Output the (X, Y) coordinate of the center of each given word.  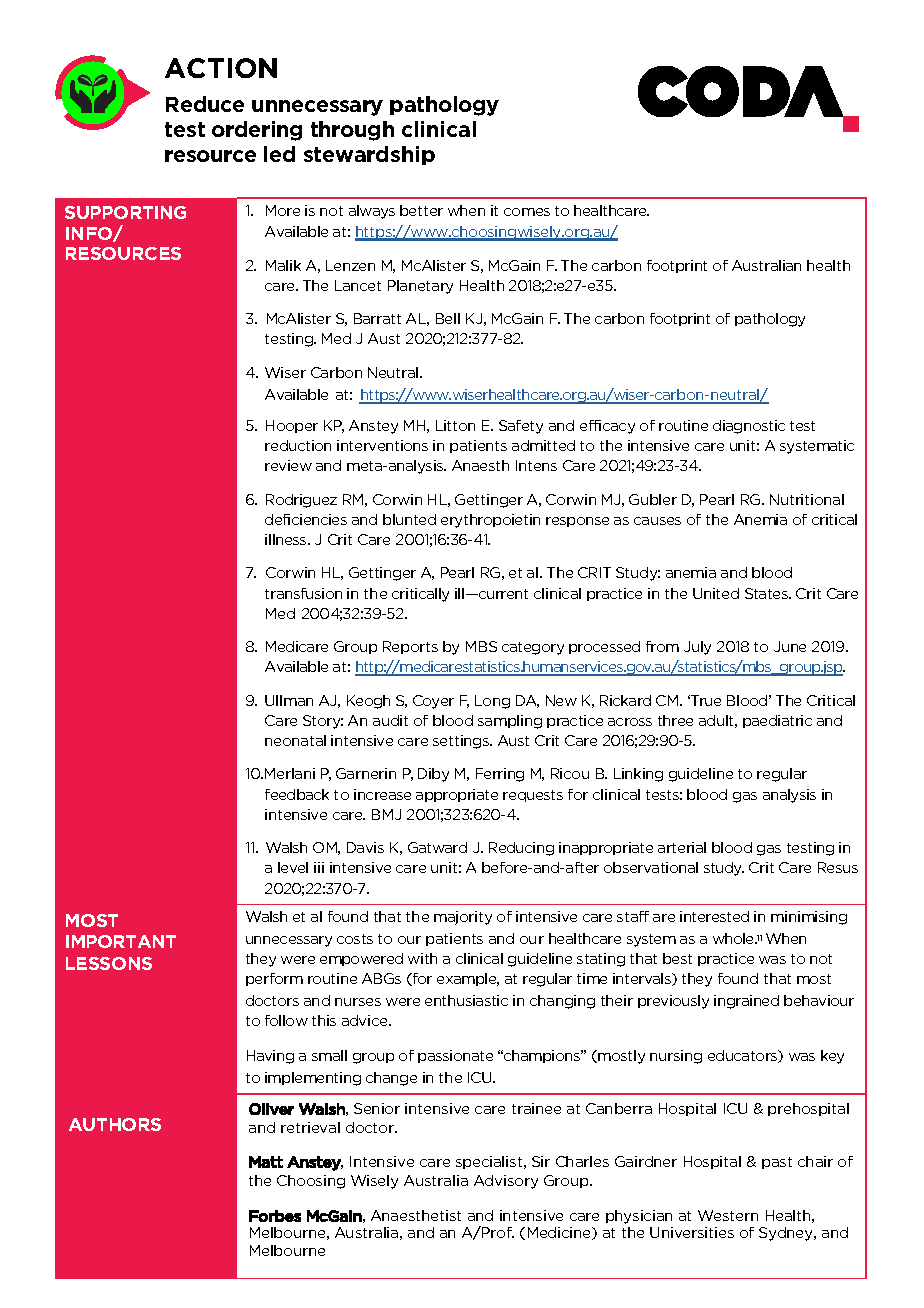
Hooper (292, 426)
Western (728, 1215)
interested (714, 916)
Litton (455, 425)
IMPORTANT (121, 941)
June (790, 646)
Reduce (205, 104)
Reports (410, 647)
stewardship (369, 155)
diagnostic (749, 427)
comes (527, 212)
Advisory (506, 1182)
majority (463, 918)
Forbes (275, 1216)
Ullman (289, 700)
